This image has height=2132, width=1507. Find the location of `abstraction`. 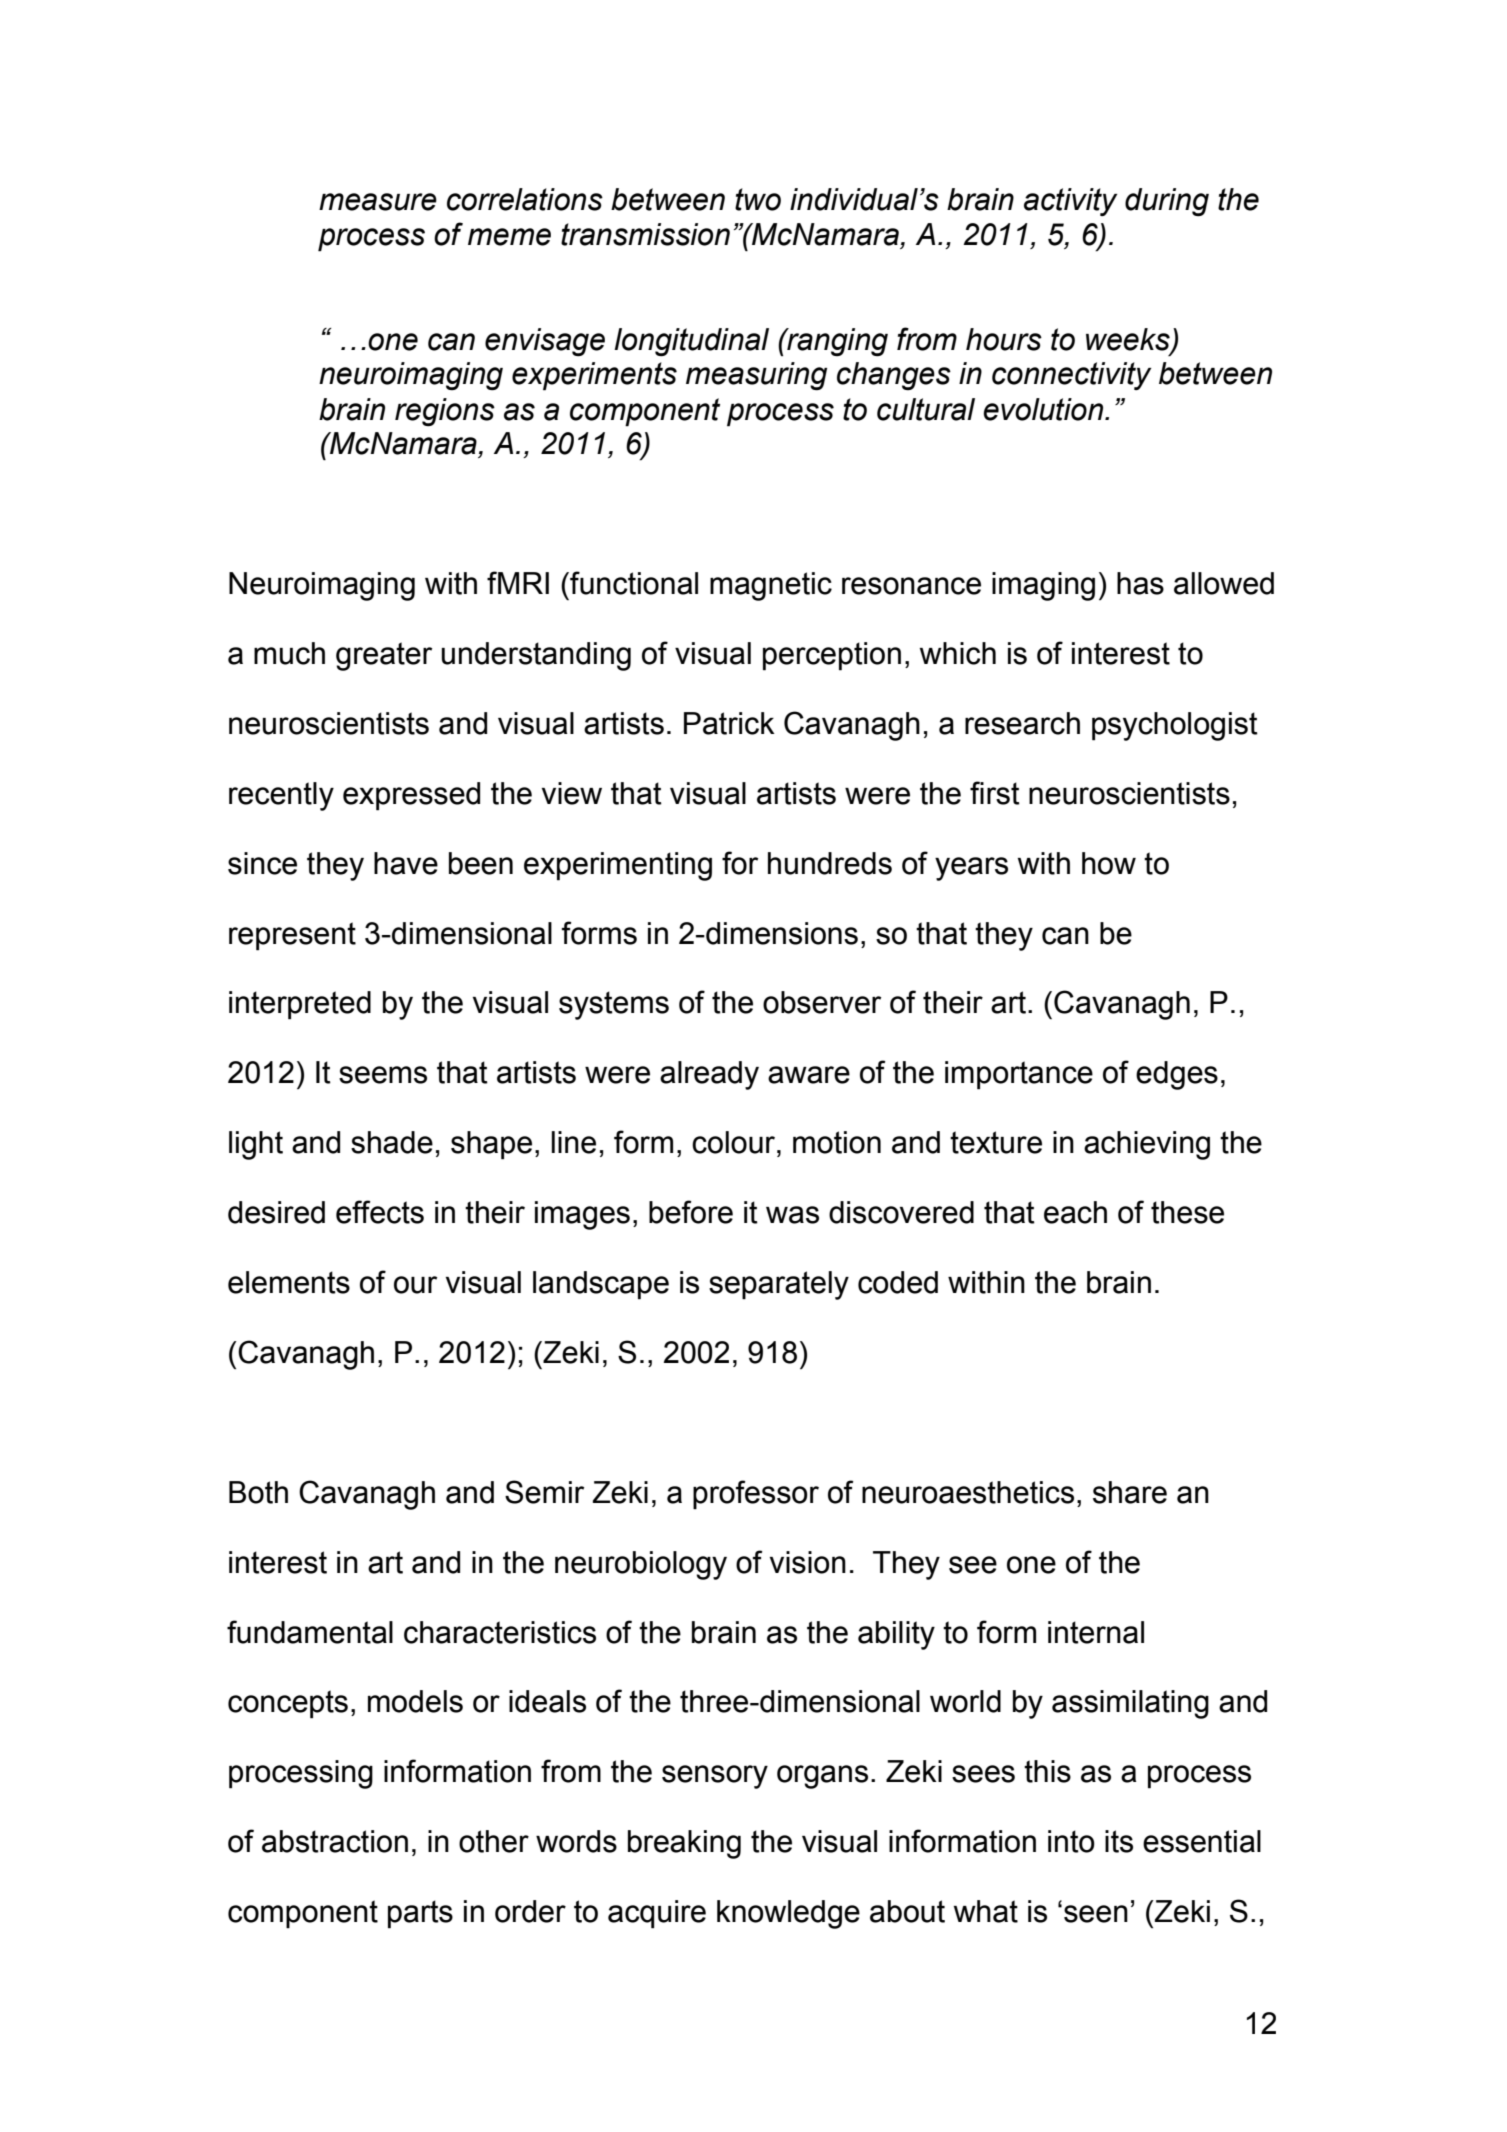

abstraction is located at coordinates (335, 1841).
